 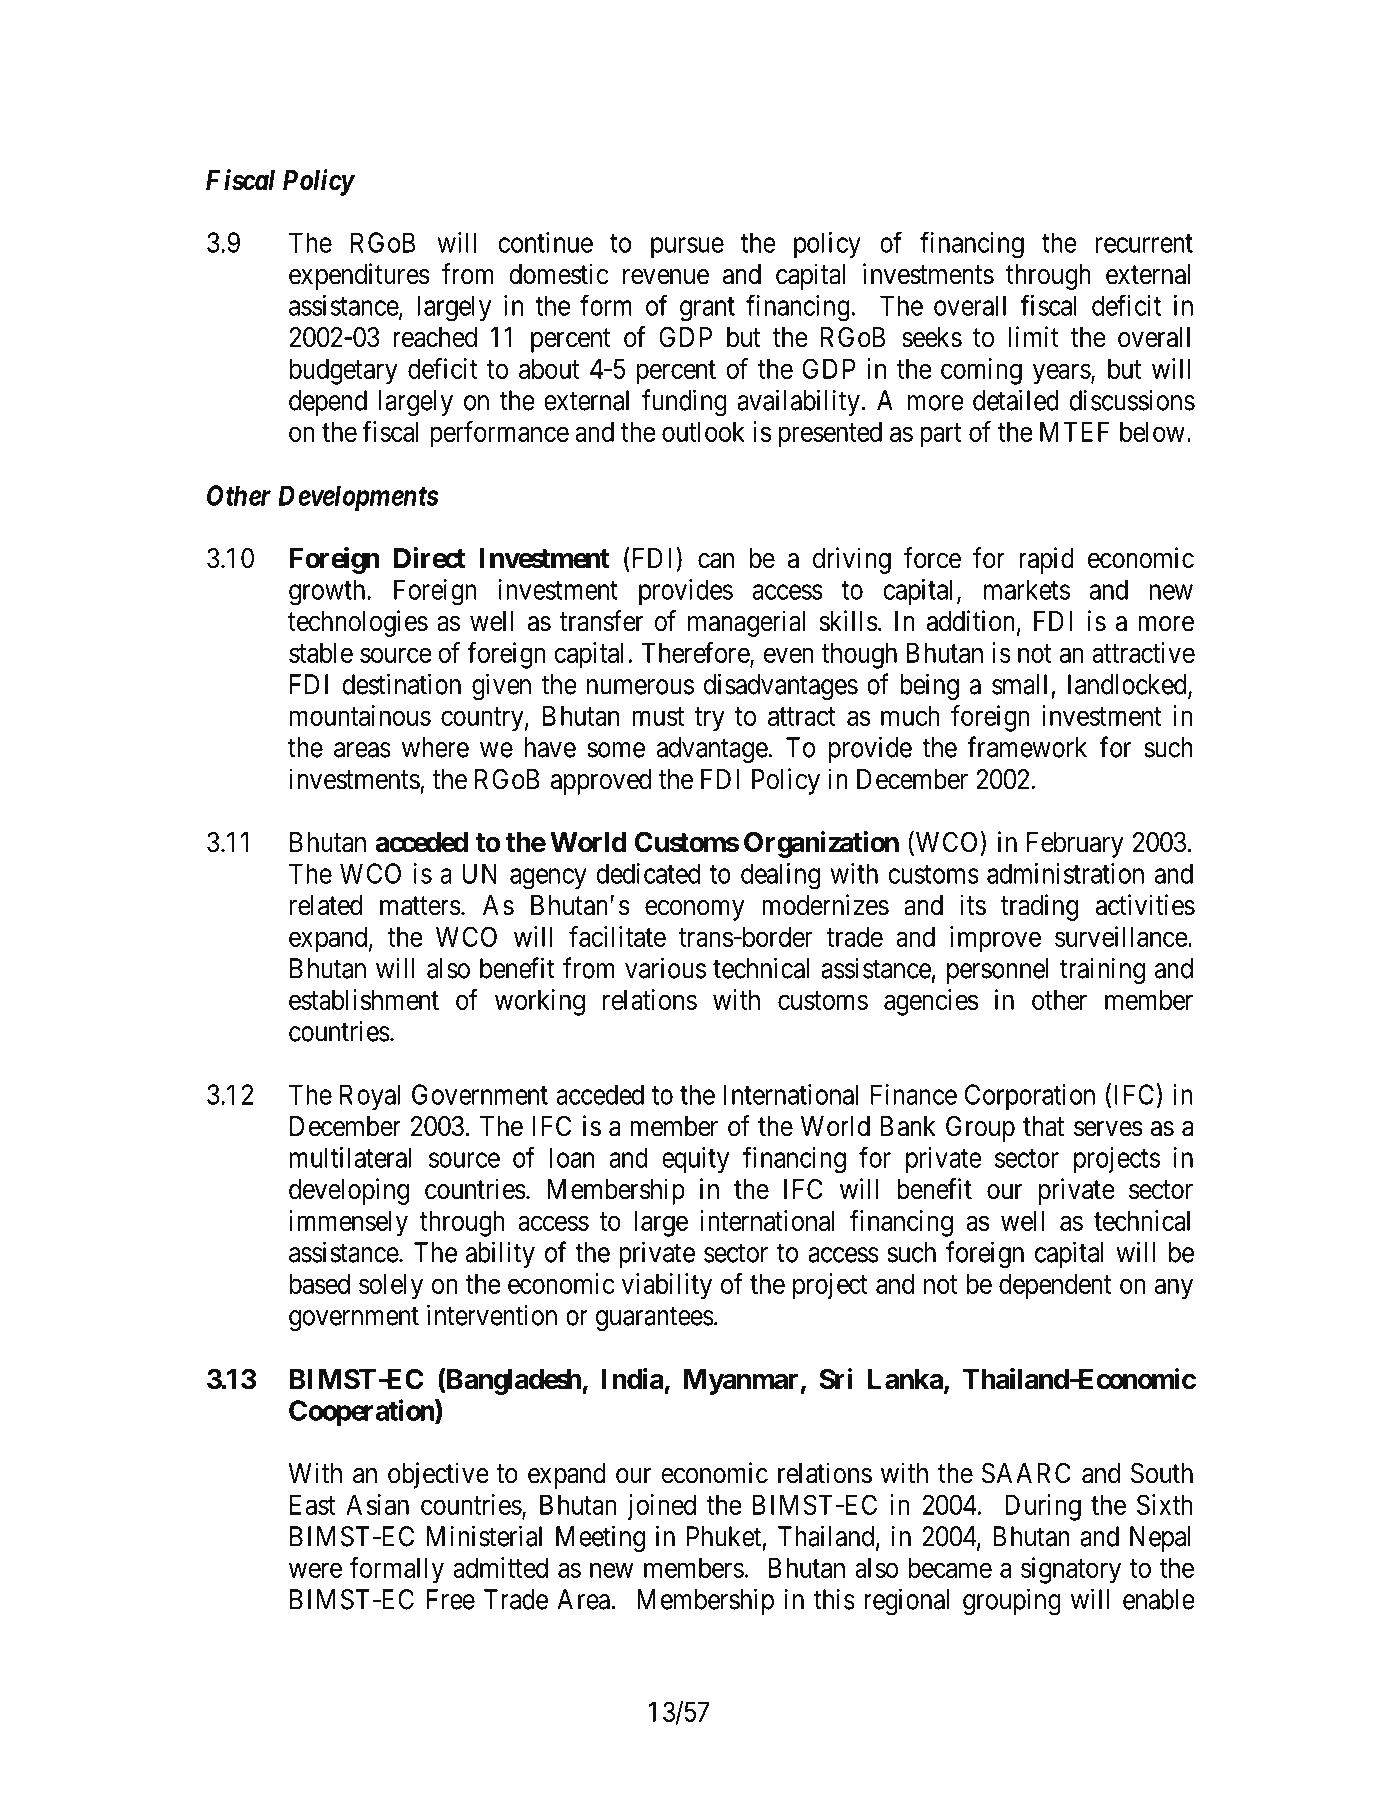 I want to click on that, so click(x=1043, y=1126).
